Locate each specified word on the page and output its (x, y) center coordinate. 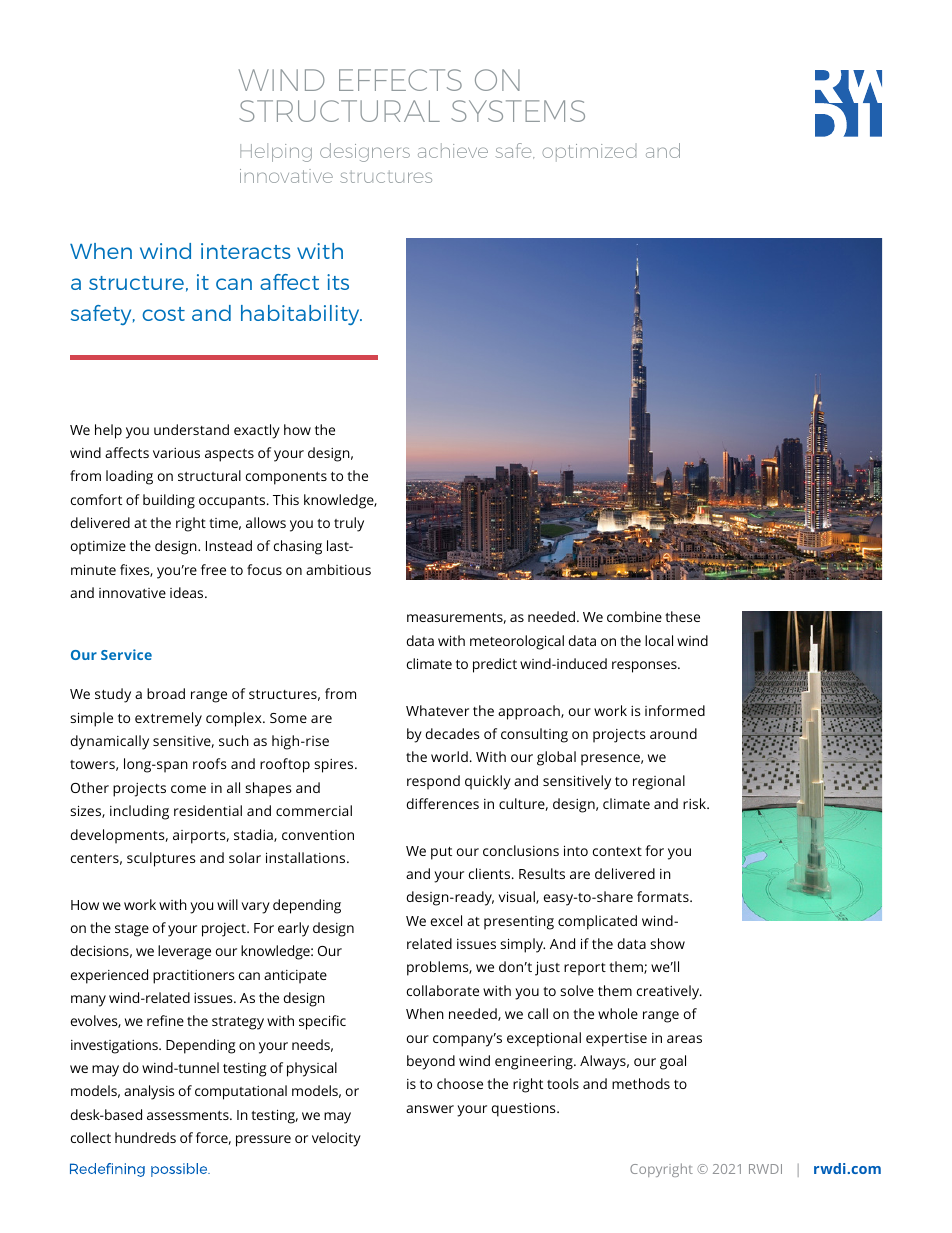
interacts (246, 251)
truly (349, 524)
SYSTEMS (518, 111)
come (188, 789)
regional (659, 782)
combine (634, 616)
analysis (149, 1092)
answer (430, 1109)
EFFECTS (400, 80)
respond (433, 782)
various (176, 453)
